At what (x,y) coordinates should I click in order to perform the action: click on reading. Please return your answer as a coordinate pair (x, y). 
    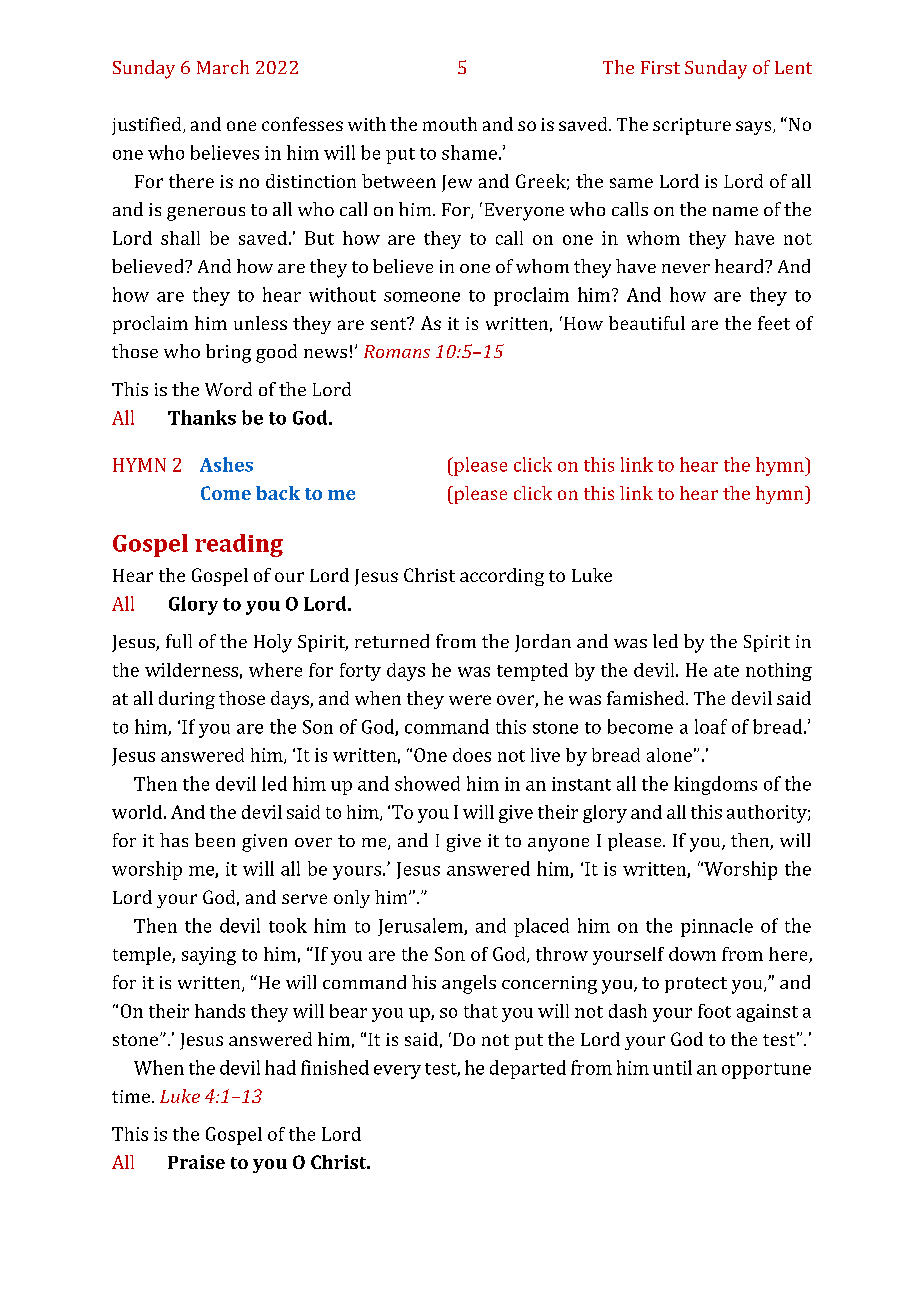
    Looking at the image, I should click on (239, 545).
